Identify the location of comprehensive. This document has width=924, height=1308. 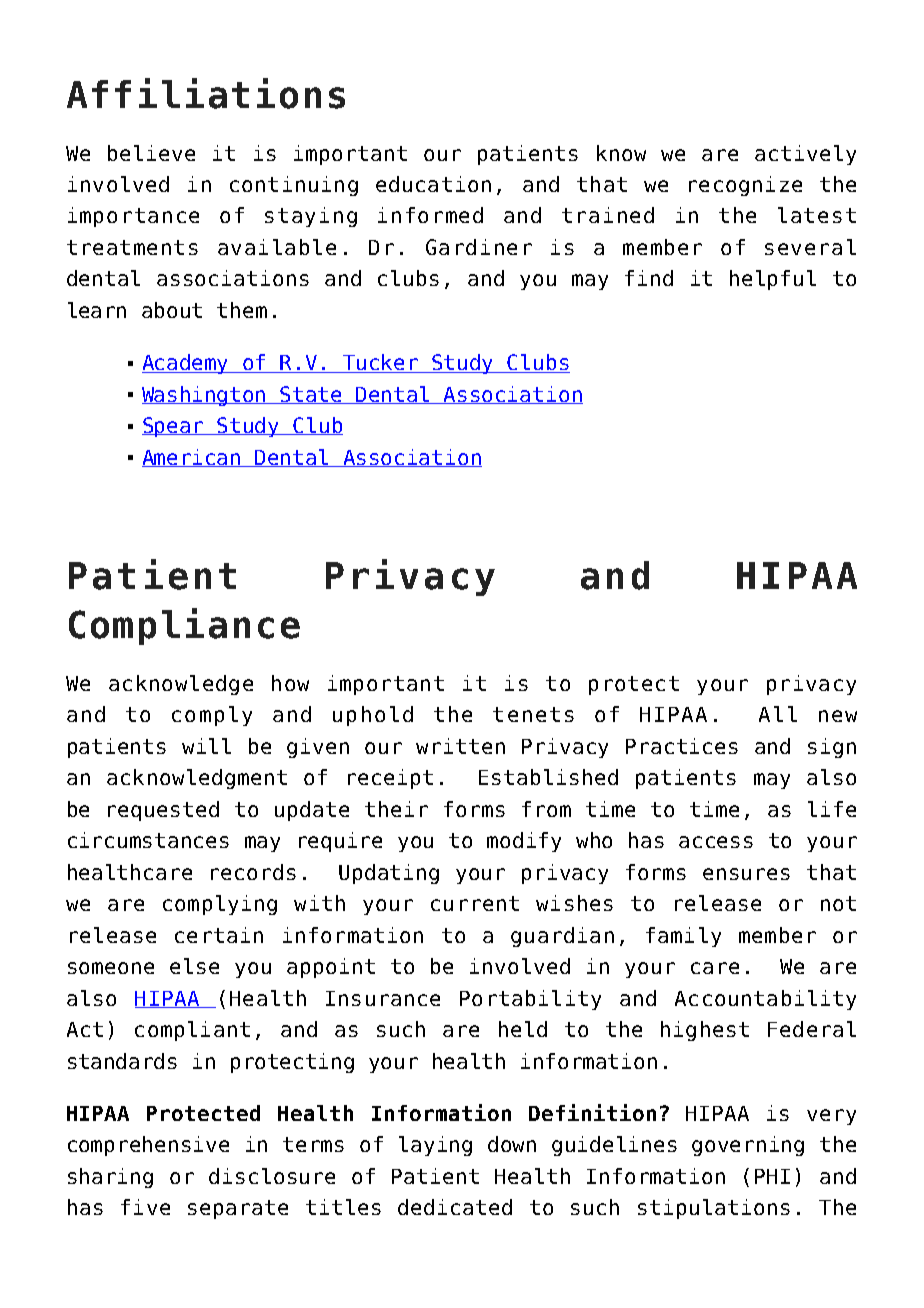
(148, 1146).
